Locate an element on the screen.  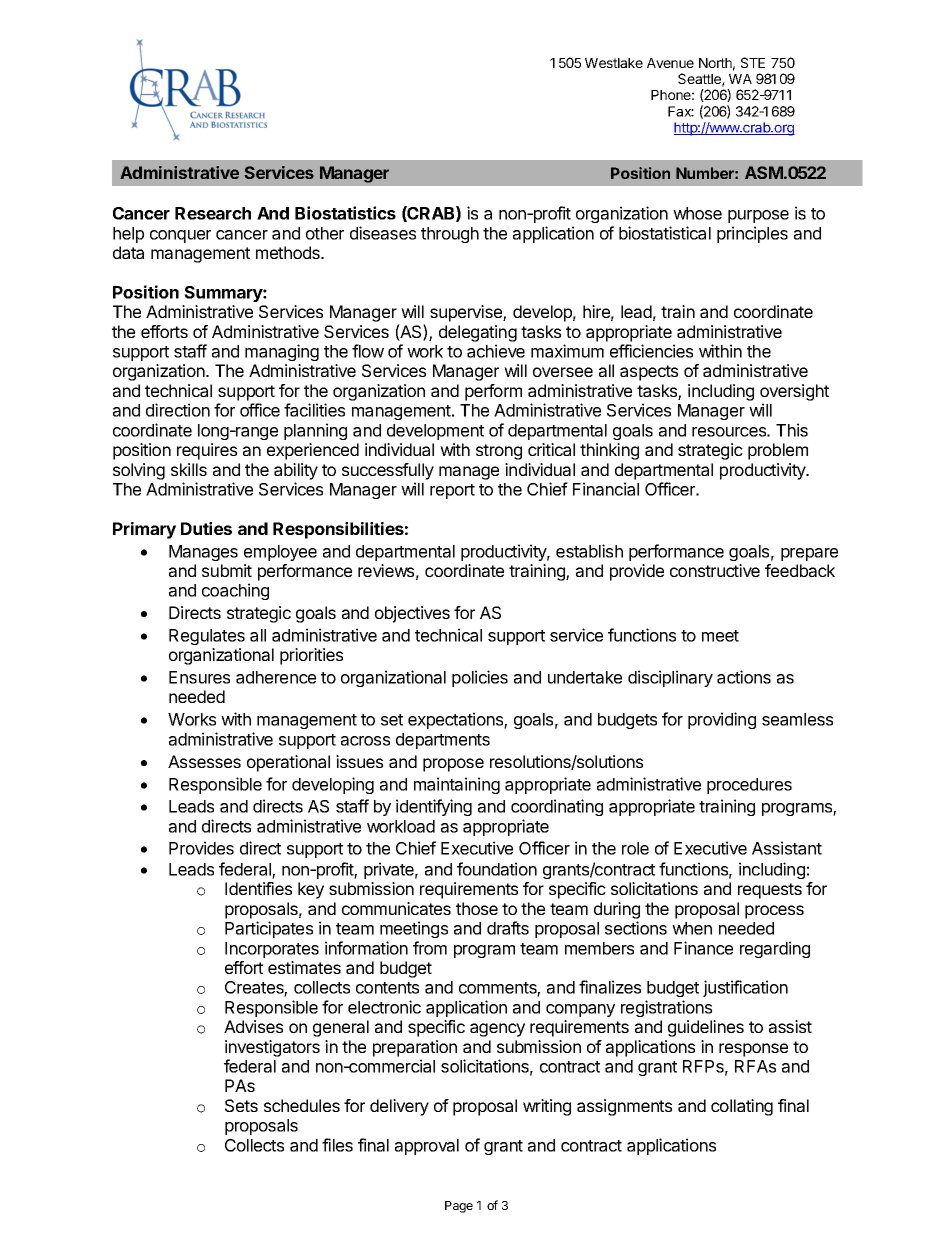
from is located at coordinates (430, 948).
